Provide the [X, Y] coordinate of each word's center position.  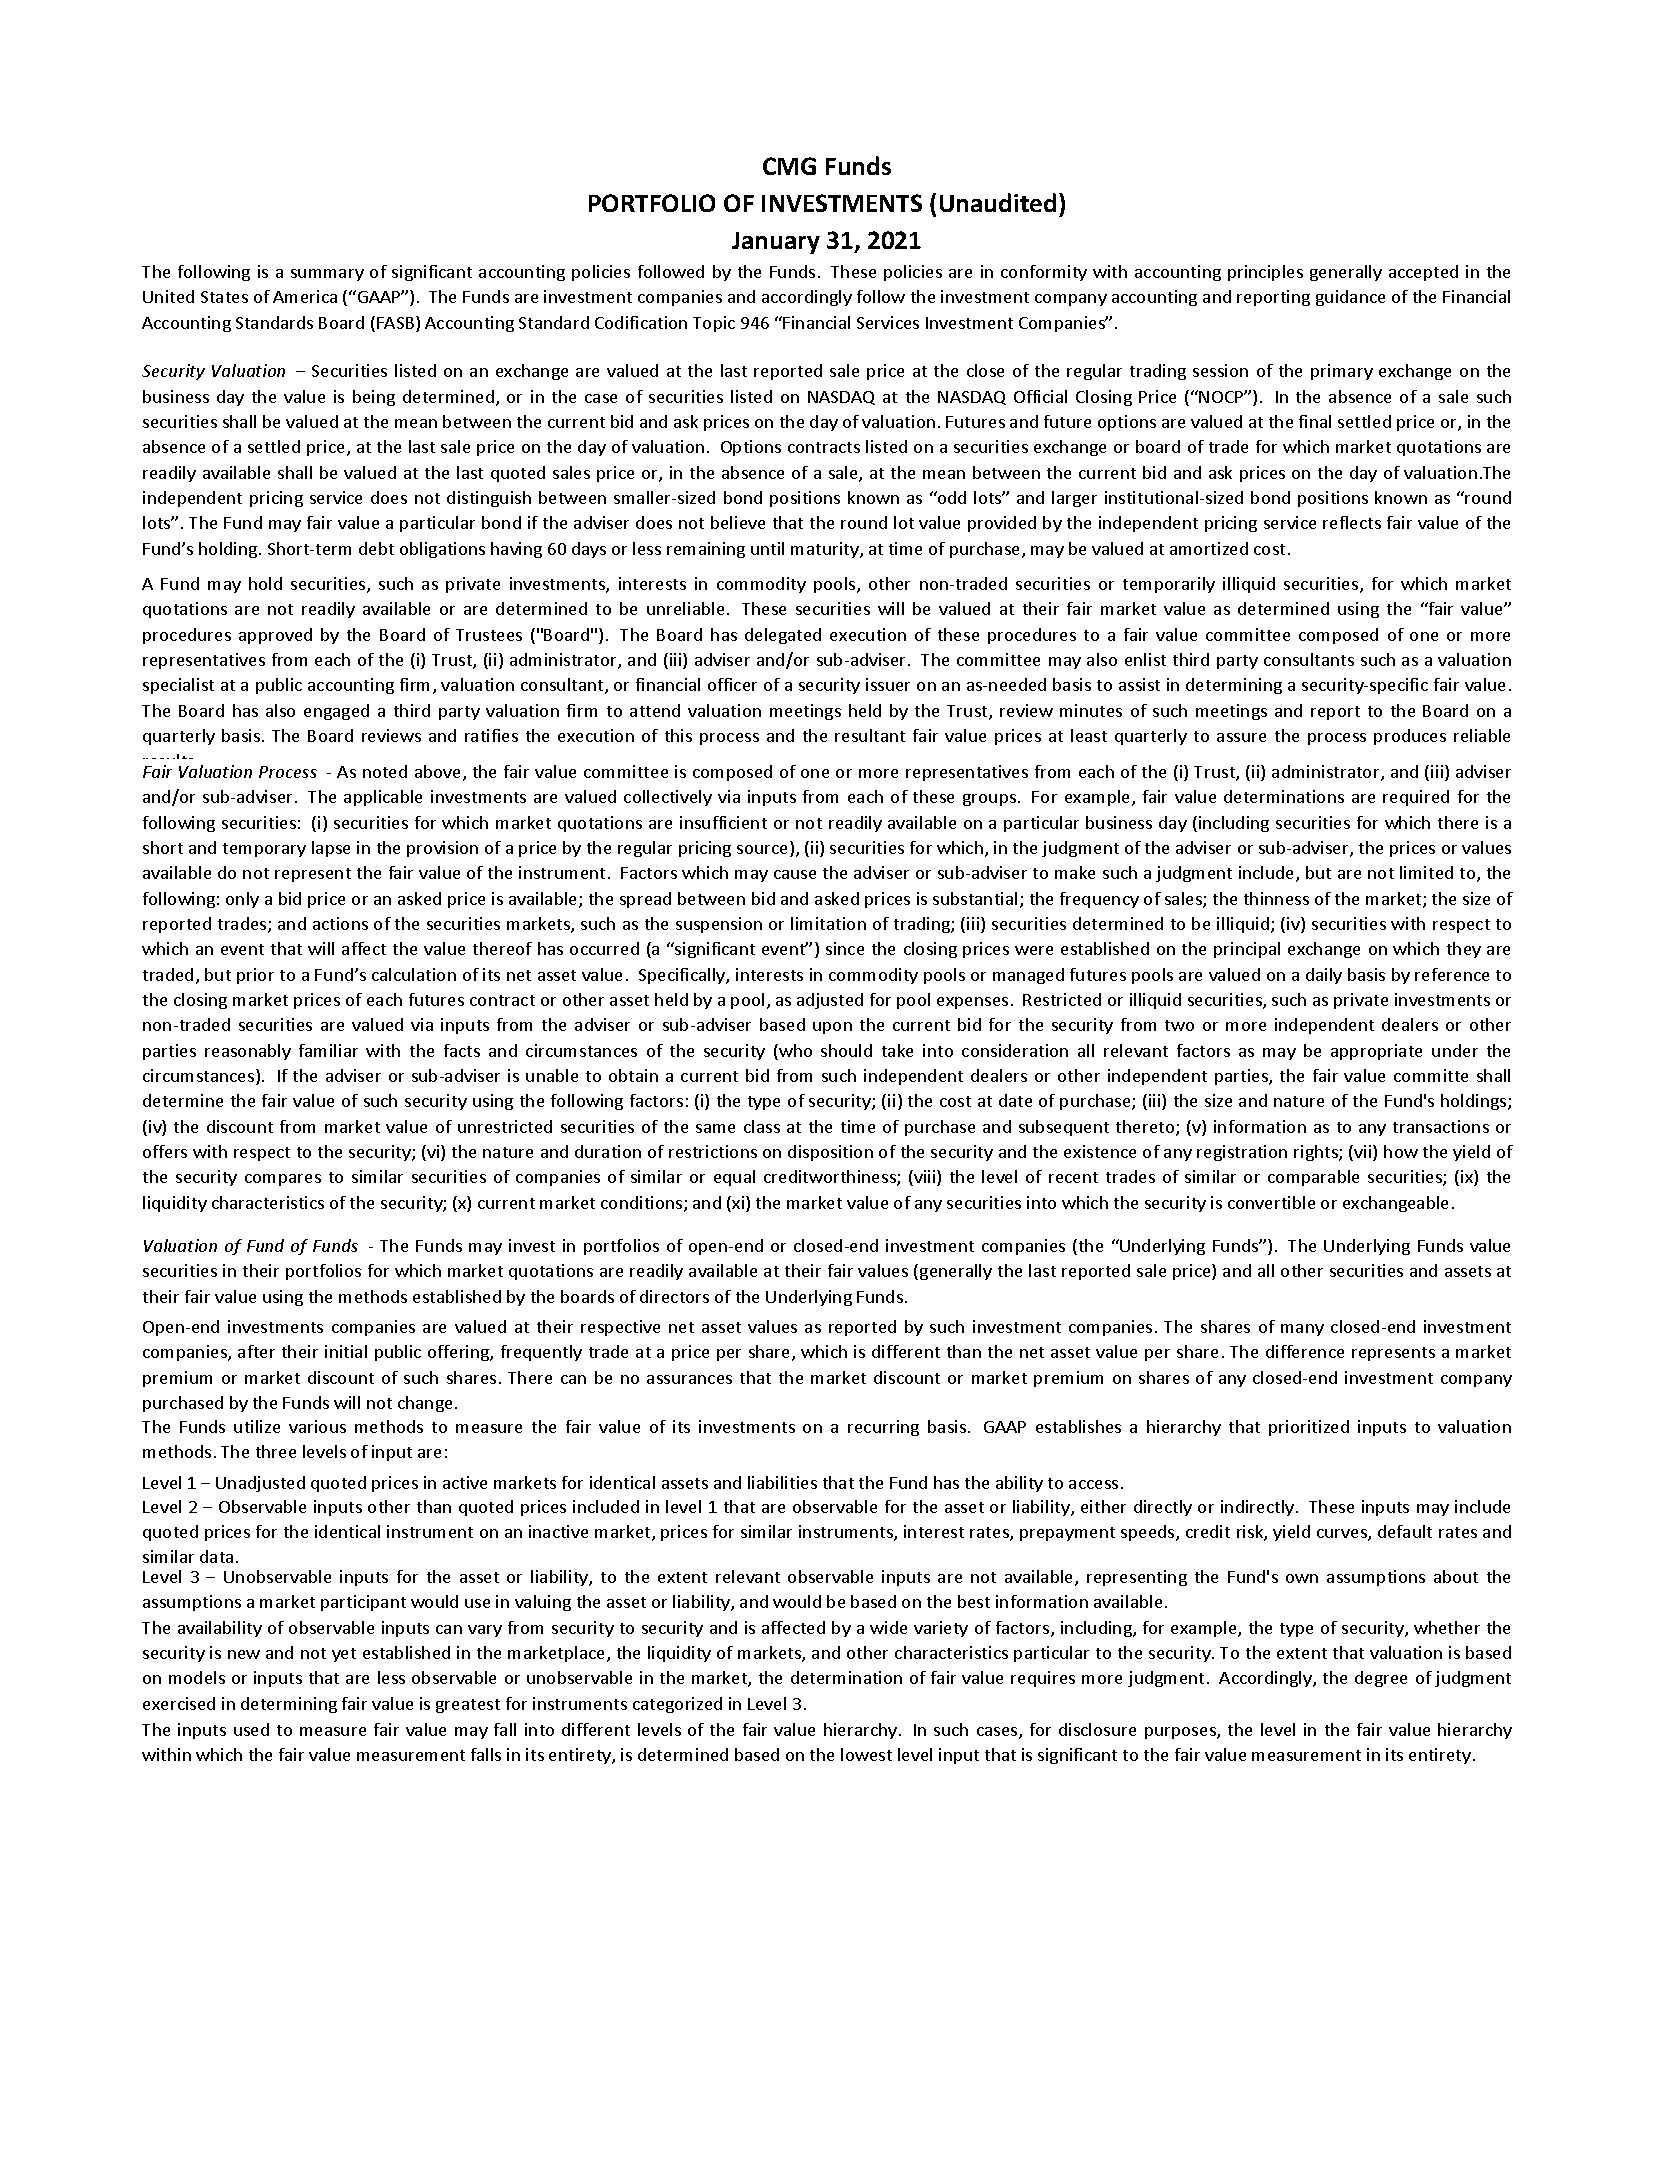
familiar [328, 1050]
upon [832, 1028]
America [305, 296]
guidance [1350, 298]
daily [1324, 976]
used [251, 1729]
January [776, 243]
